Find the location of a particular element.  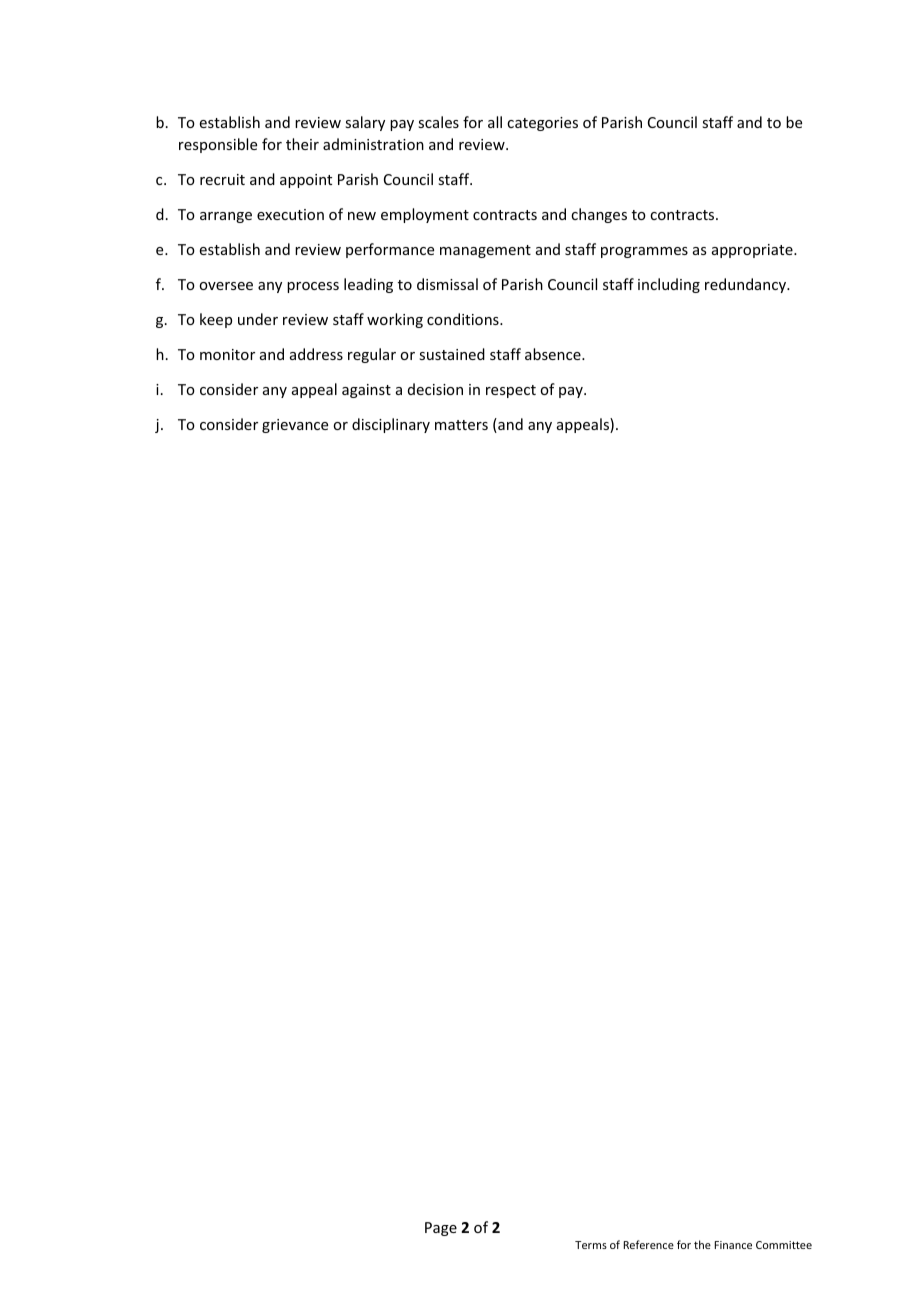

Reference is located at coordinates (649, 1244).
